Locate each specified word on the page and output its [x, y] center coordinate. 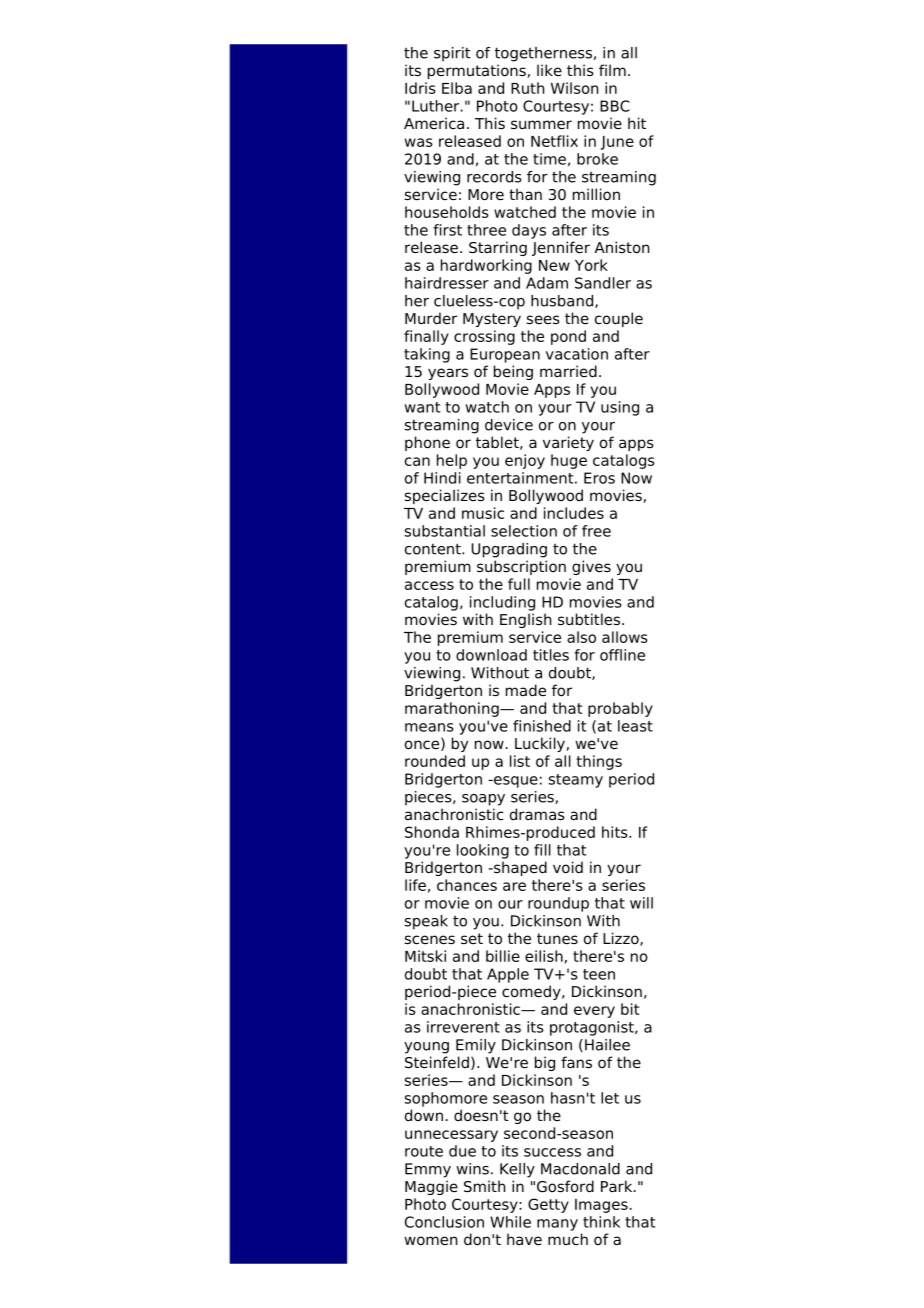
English [525, 620]
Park [618, 1186]
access [429, 585]
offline [622, 655]
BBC [615, 106]
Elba [457, 88]
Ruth [527, 88]
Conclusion [444, 1222]
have [524, 1239]
